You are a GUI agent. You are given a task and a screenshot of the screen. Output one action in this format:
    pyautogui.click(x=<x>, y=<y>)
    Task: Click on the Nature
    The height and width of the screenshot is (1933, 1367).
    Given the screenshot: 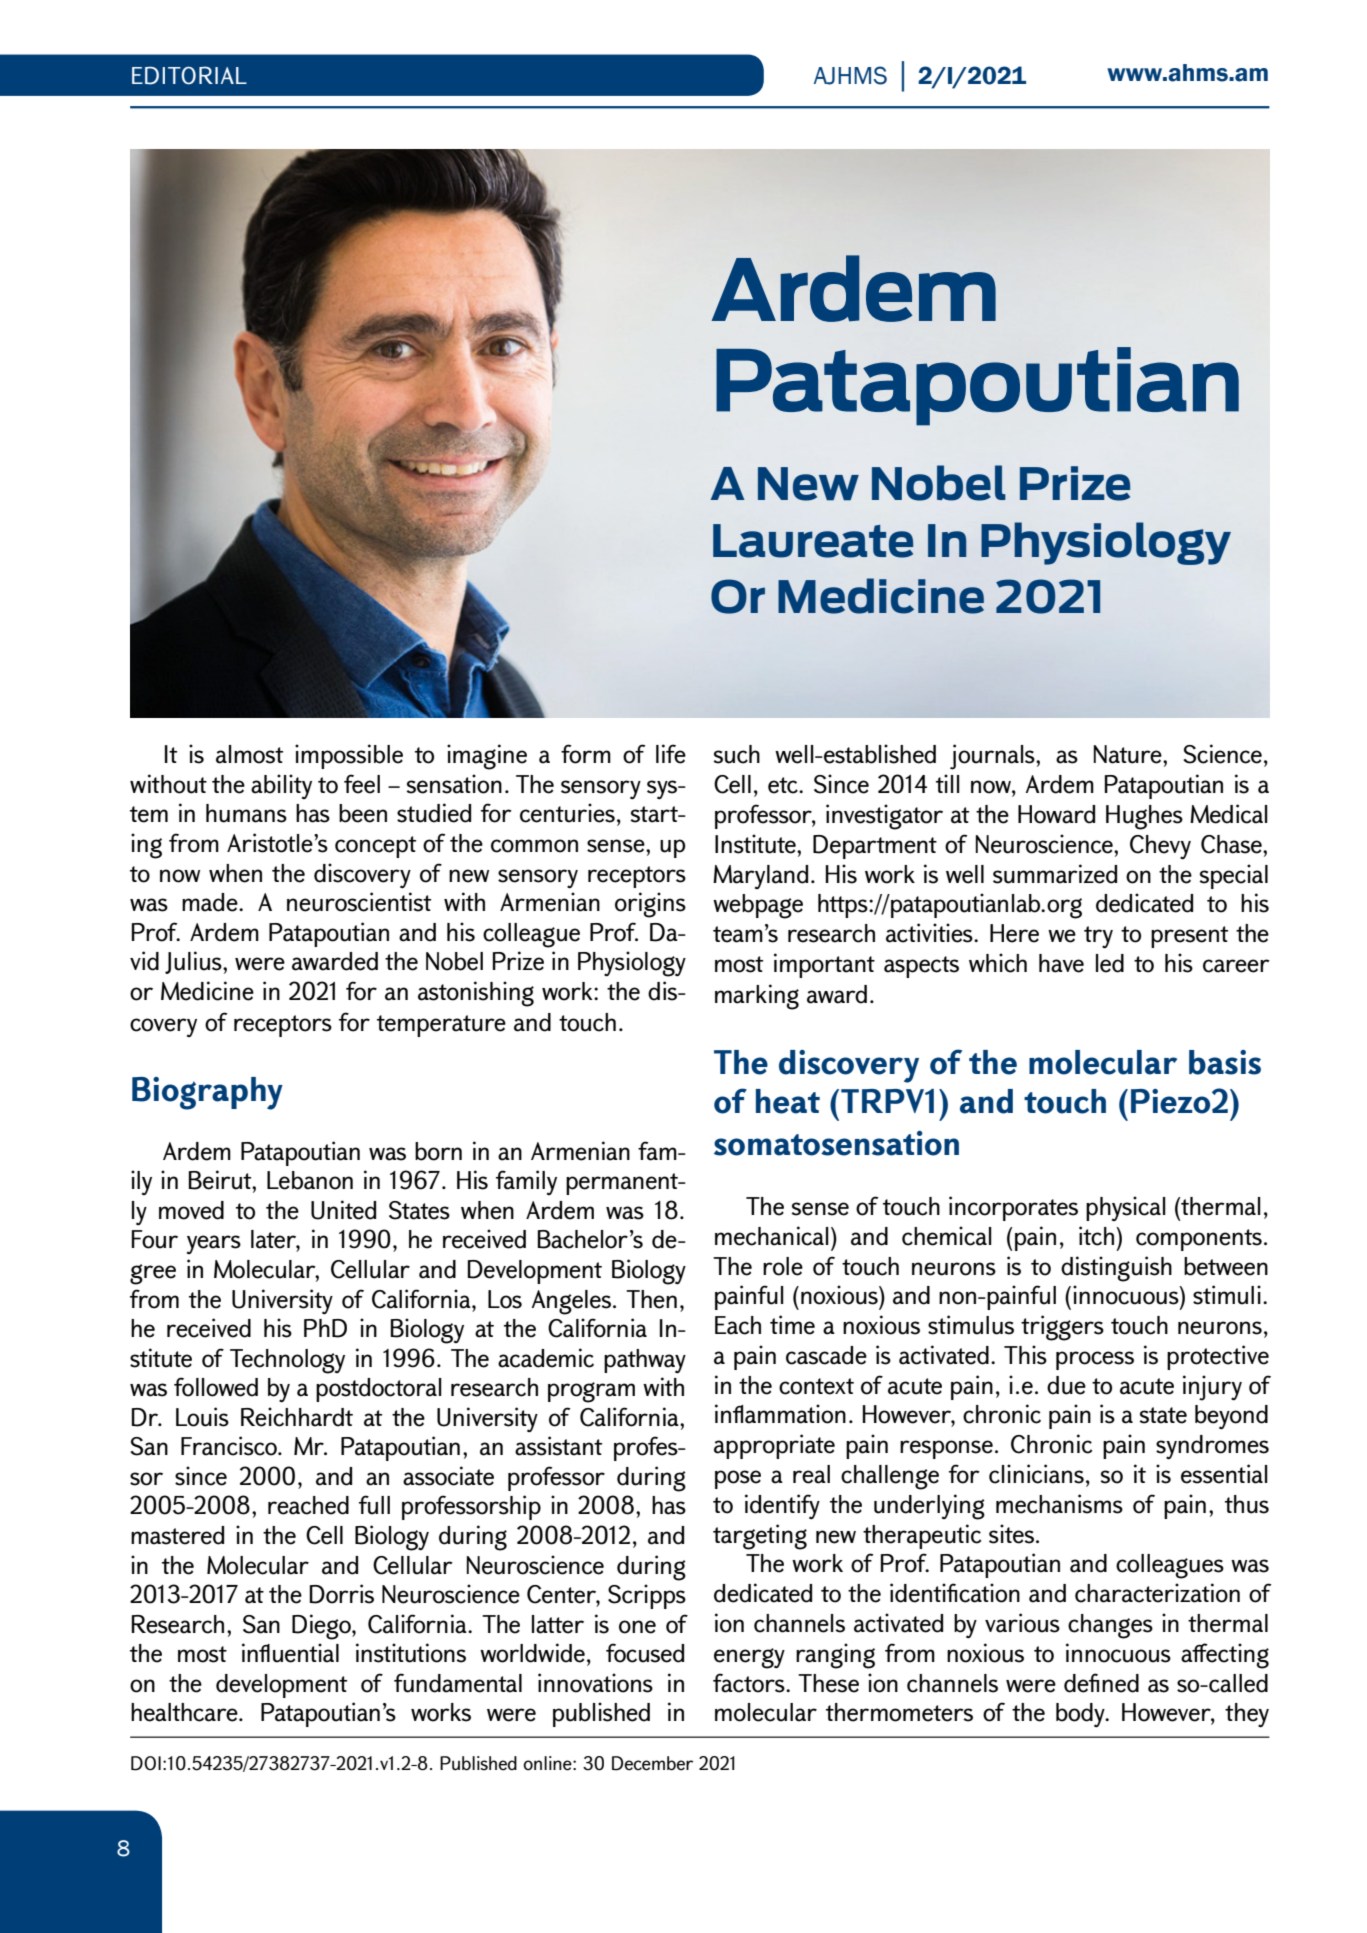 What is the action you would take?
    pyautogui.click(x=1129, y=754)
